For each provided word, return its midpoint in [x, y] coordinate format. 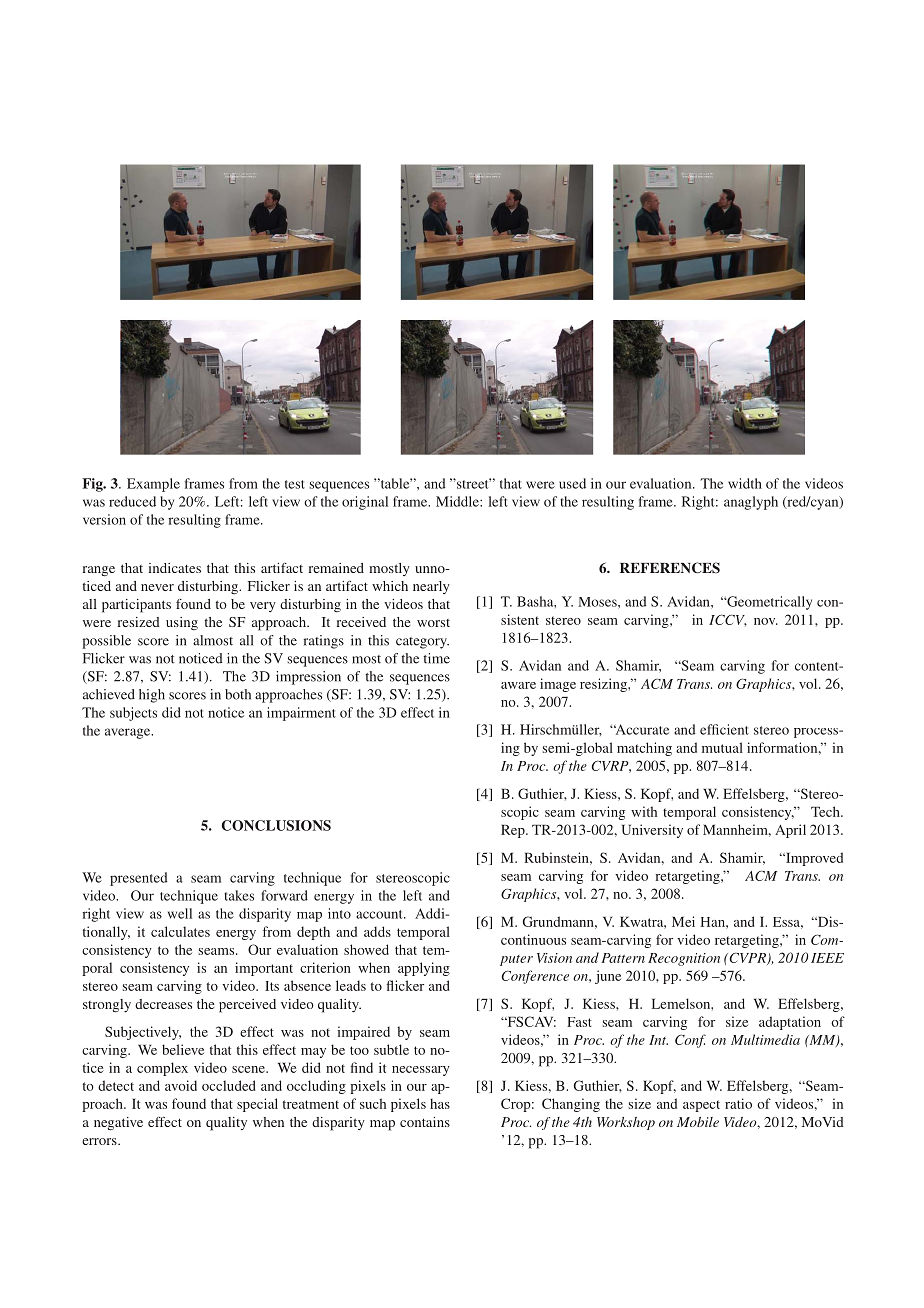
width [745, 483]
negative [118, 1124]
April [790, 831]
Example [153, 485]
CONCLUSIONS [276, 825]
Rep [514, 831]
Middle [458, 501]
